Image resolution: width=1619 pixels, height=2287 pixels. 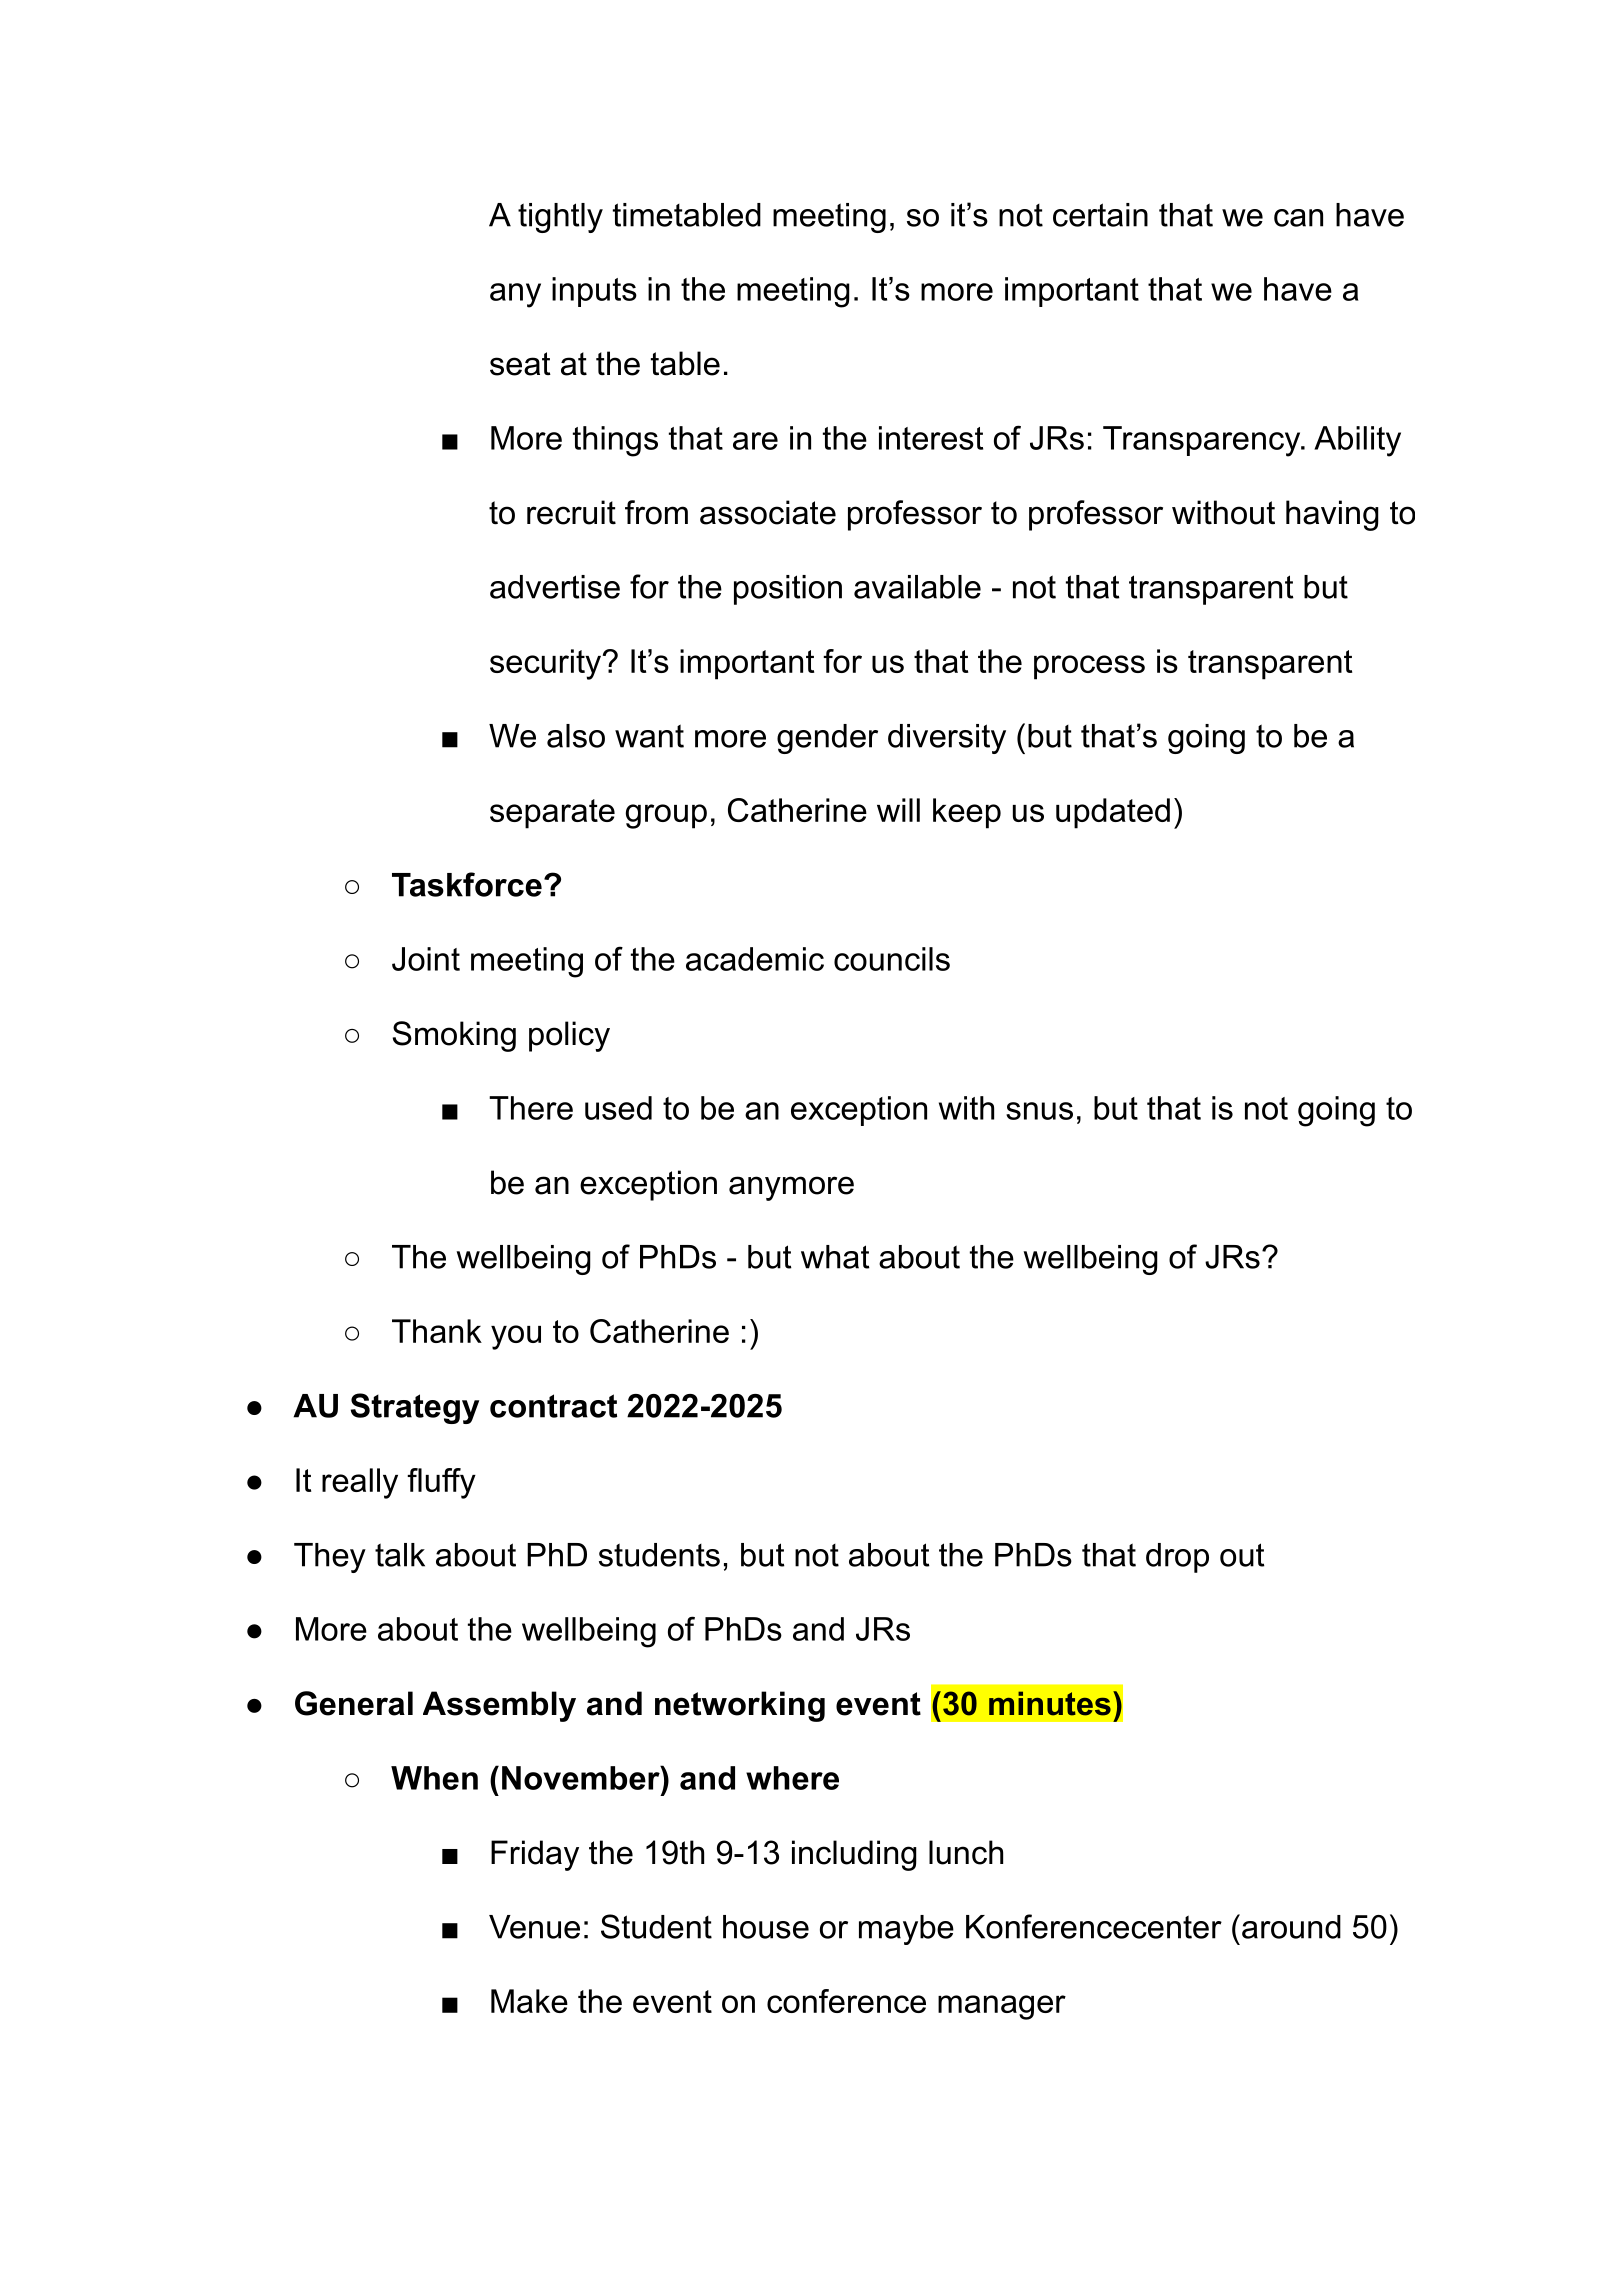 What do you see at coordinates (931, 438) in the screenshot?
I see `interest` at bounding box center [931, 438].
